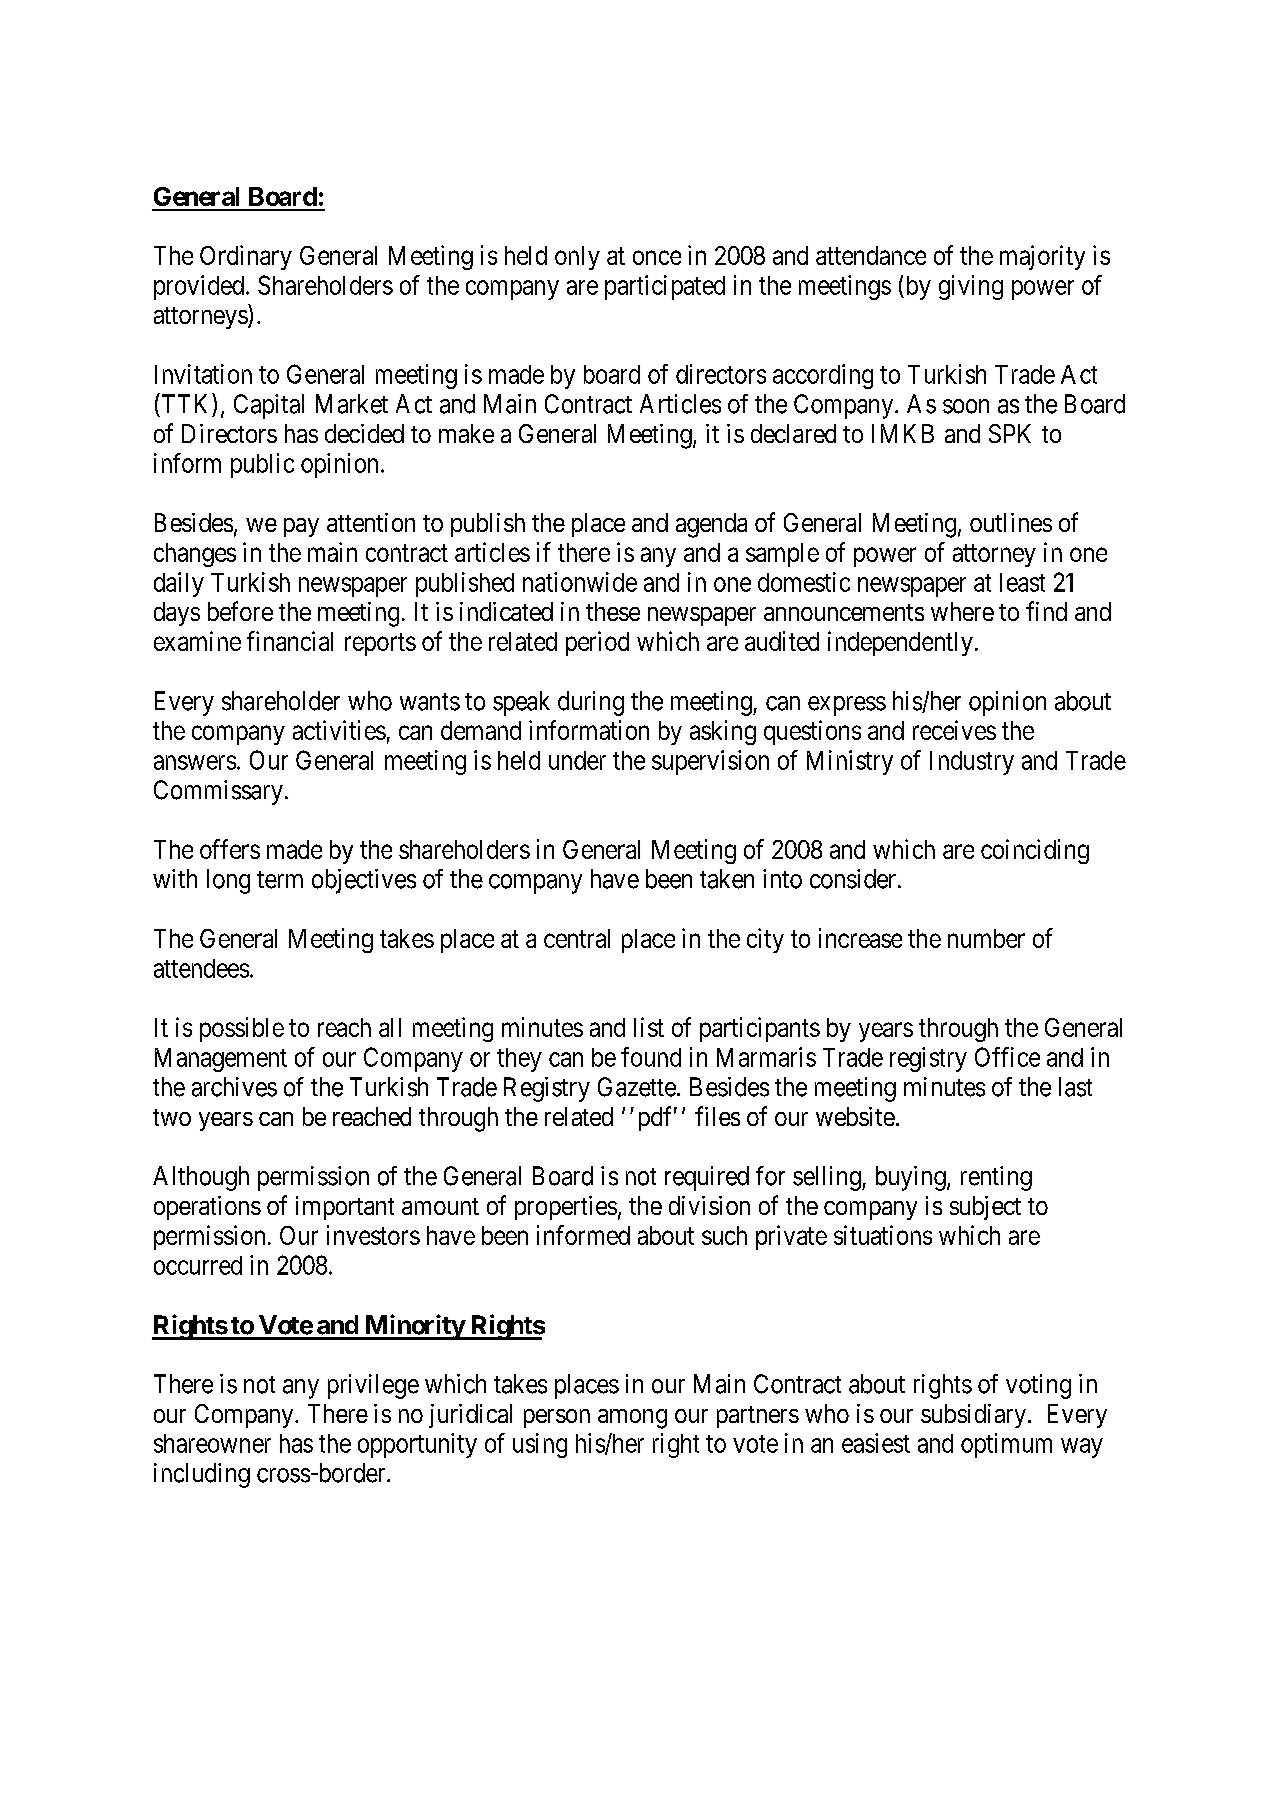 The image size is (1281, 1812). I want to click on among, so click(632, 1419).
